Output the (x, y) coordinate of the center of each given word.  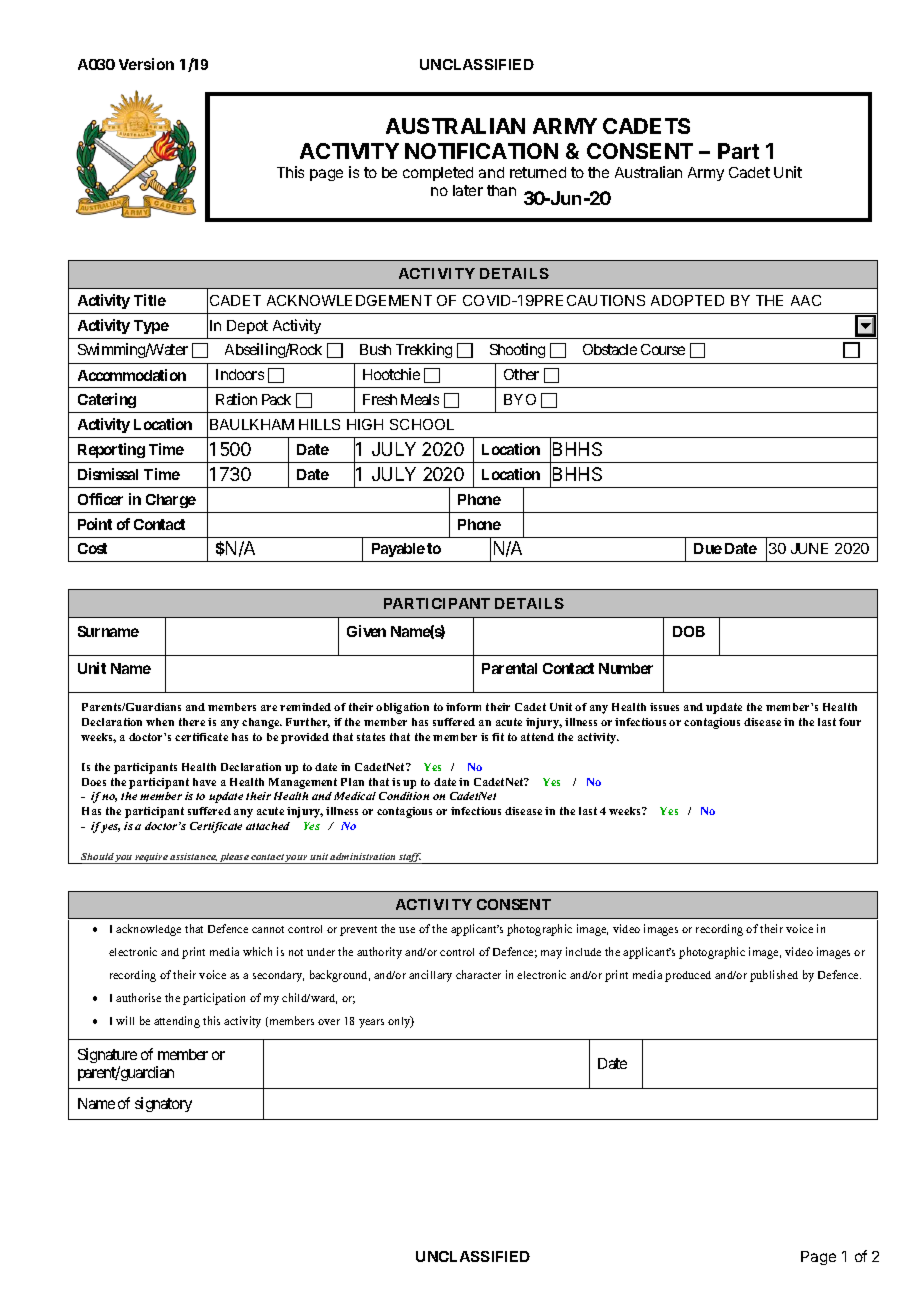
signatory (163, 1104)
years (371, 1023)
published (774, 976)
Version (146, 64)
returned (538, 172)
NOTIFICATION (481, 151)
